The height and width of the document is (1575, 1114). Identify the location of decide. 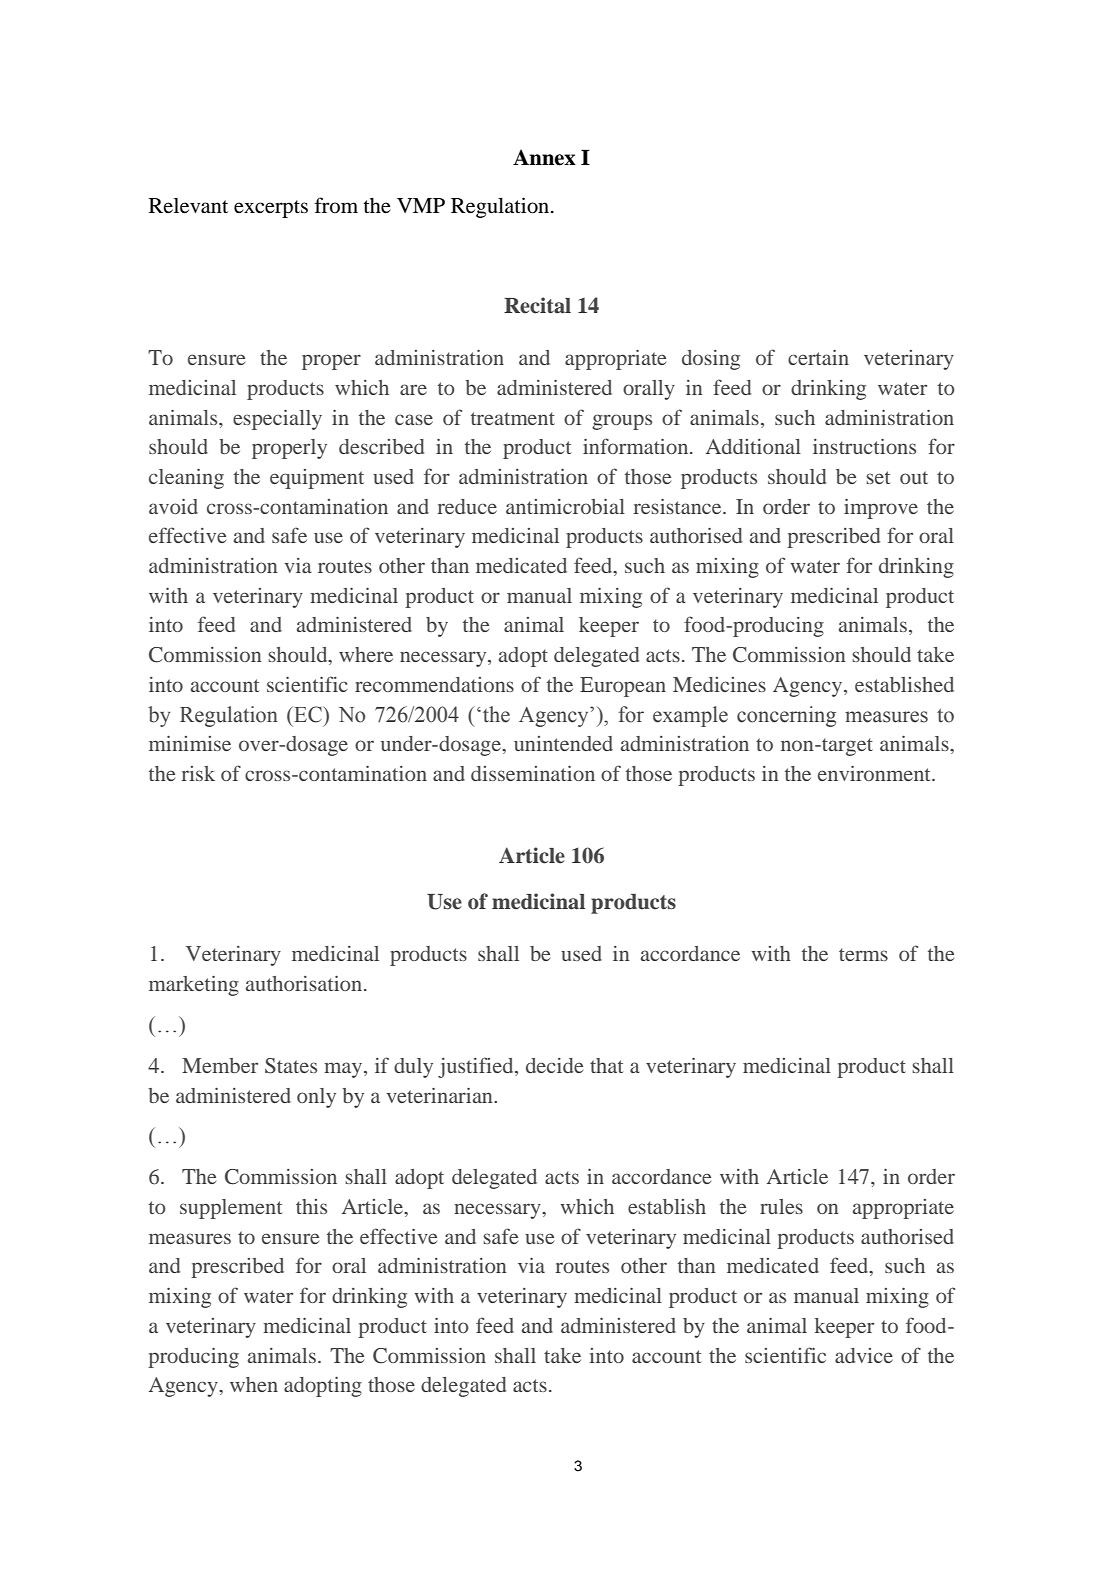
(554, 1065).
